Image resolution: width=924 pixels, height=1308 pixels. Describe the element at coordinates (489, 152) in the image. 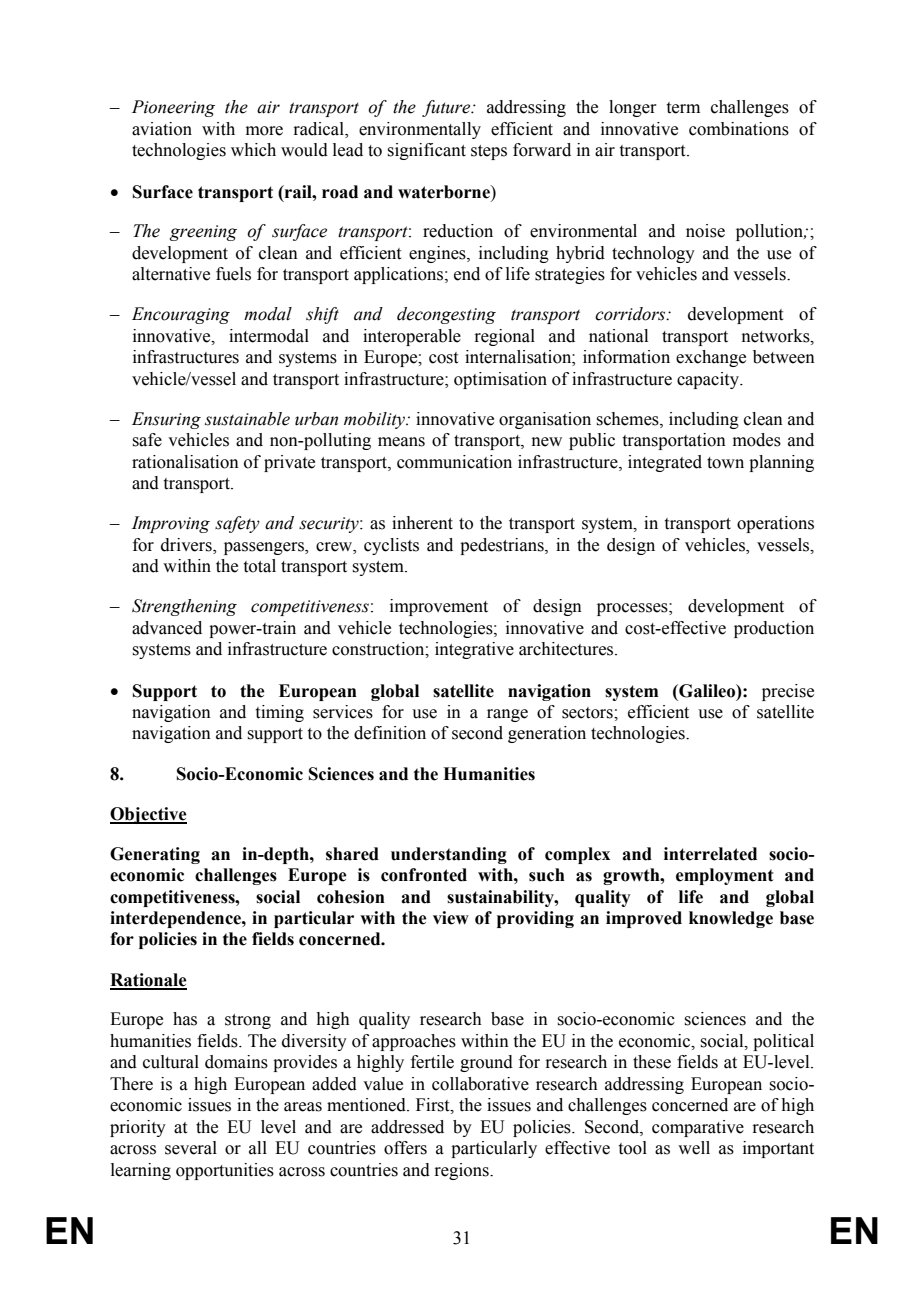

I see `steps` at that location.
